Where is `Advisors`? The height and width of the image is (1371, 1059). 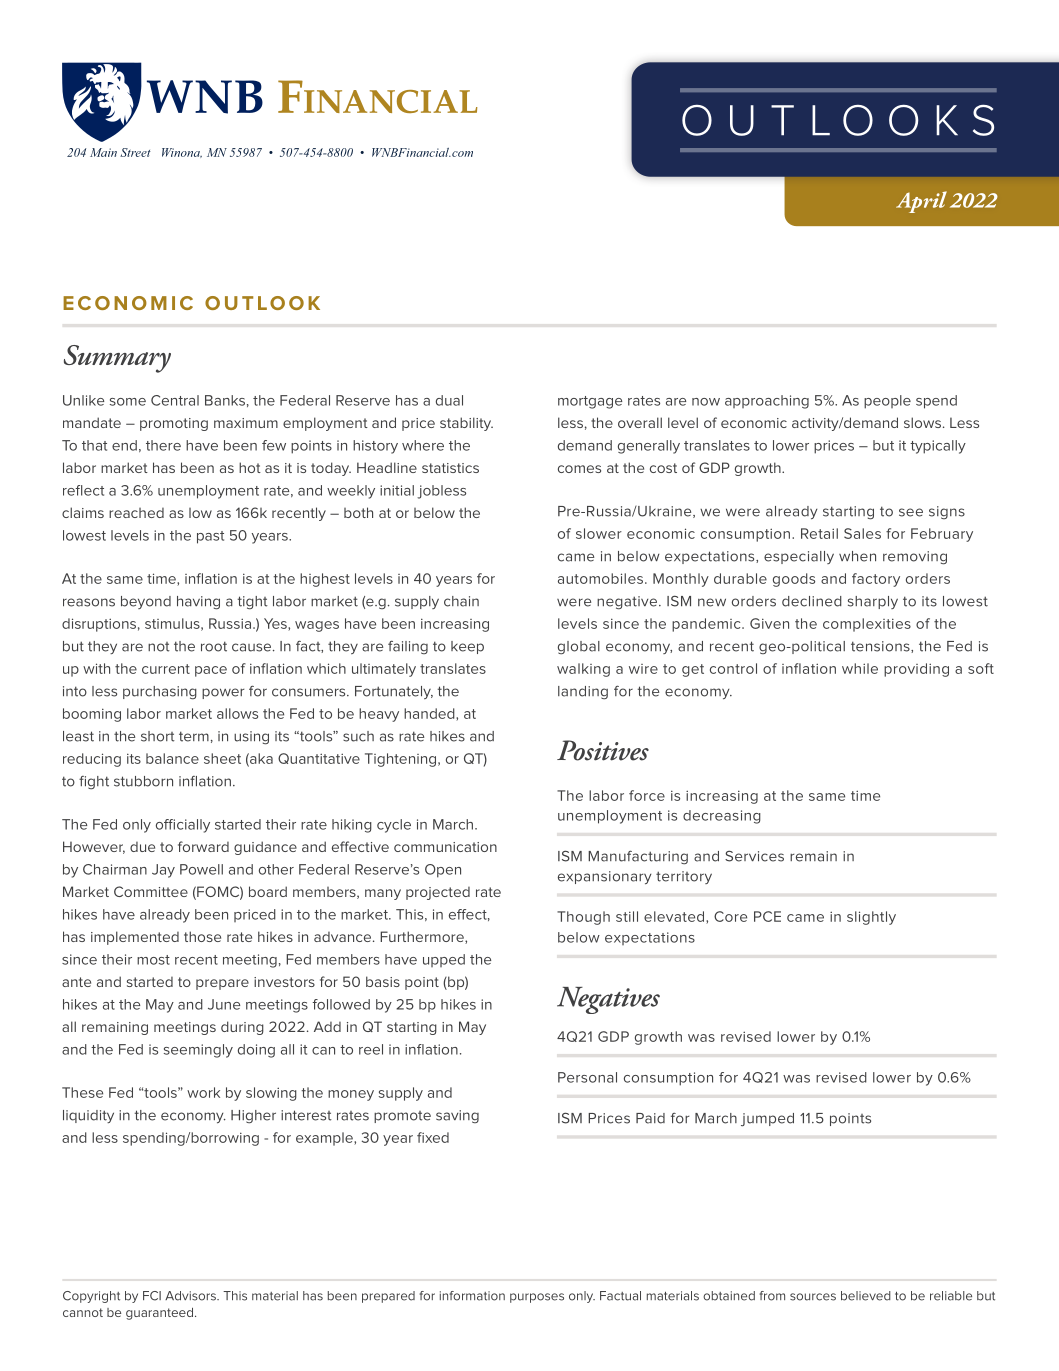 Advisors is located at coordinates (191, 1296).
